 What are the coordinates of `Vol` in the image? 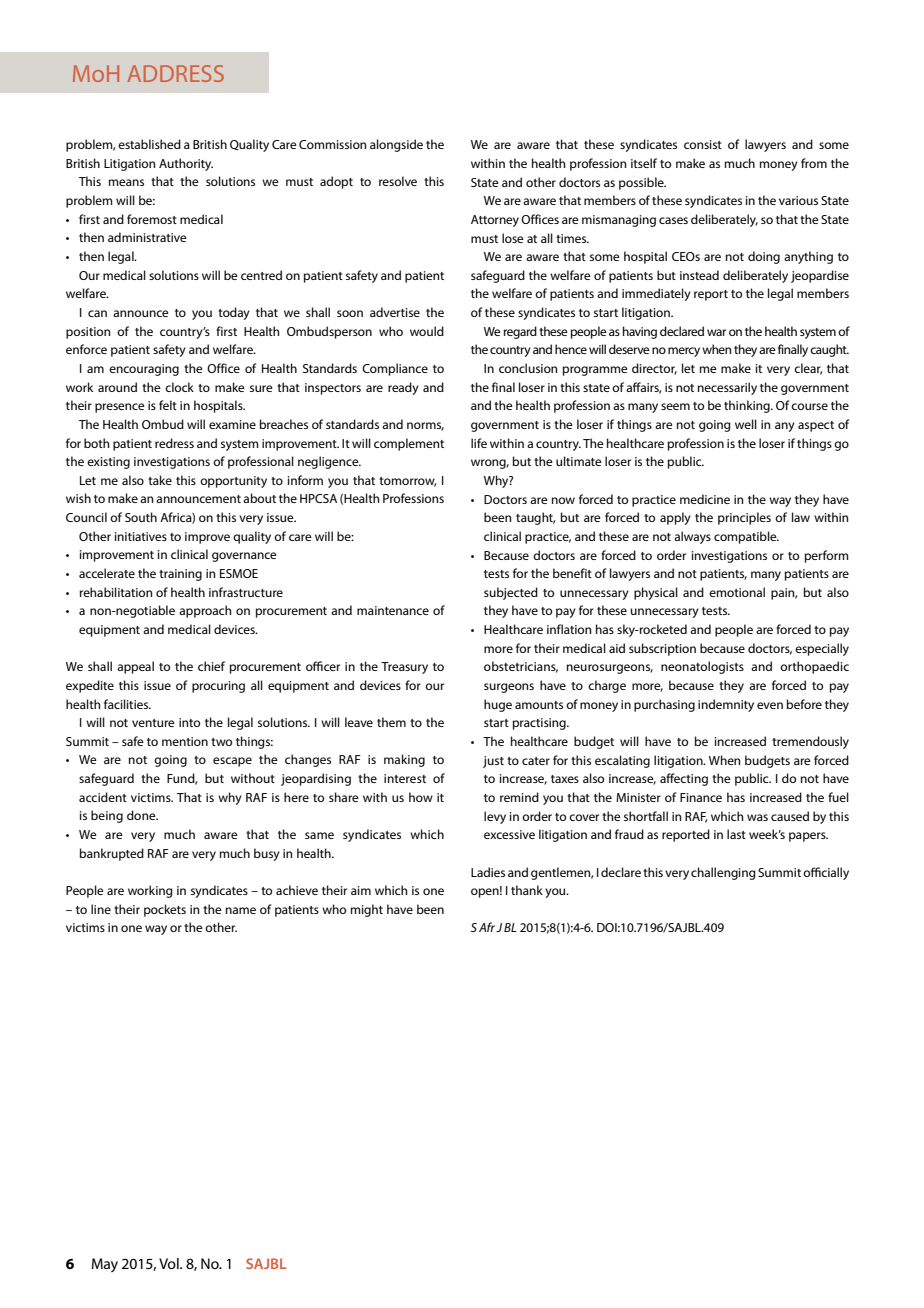 It's located at (170, 1263).
